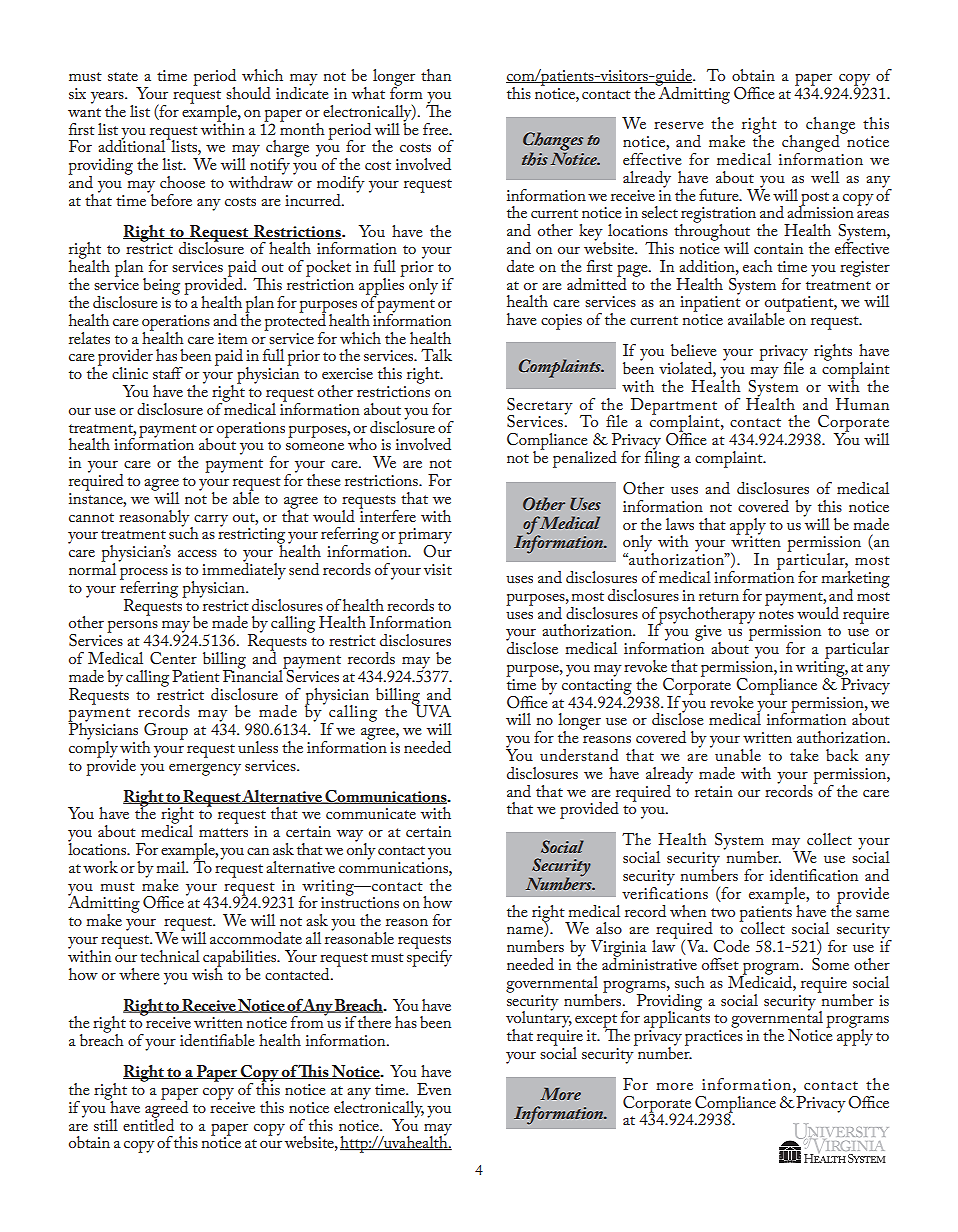 The image size is (958, 1232). I want to click on emergency, so click(205, 770).
